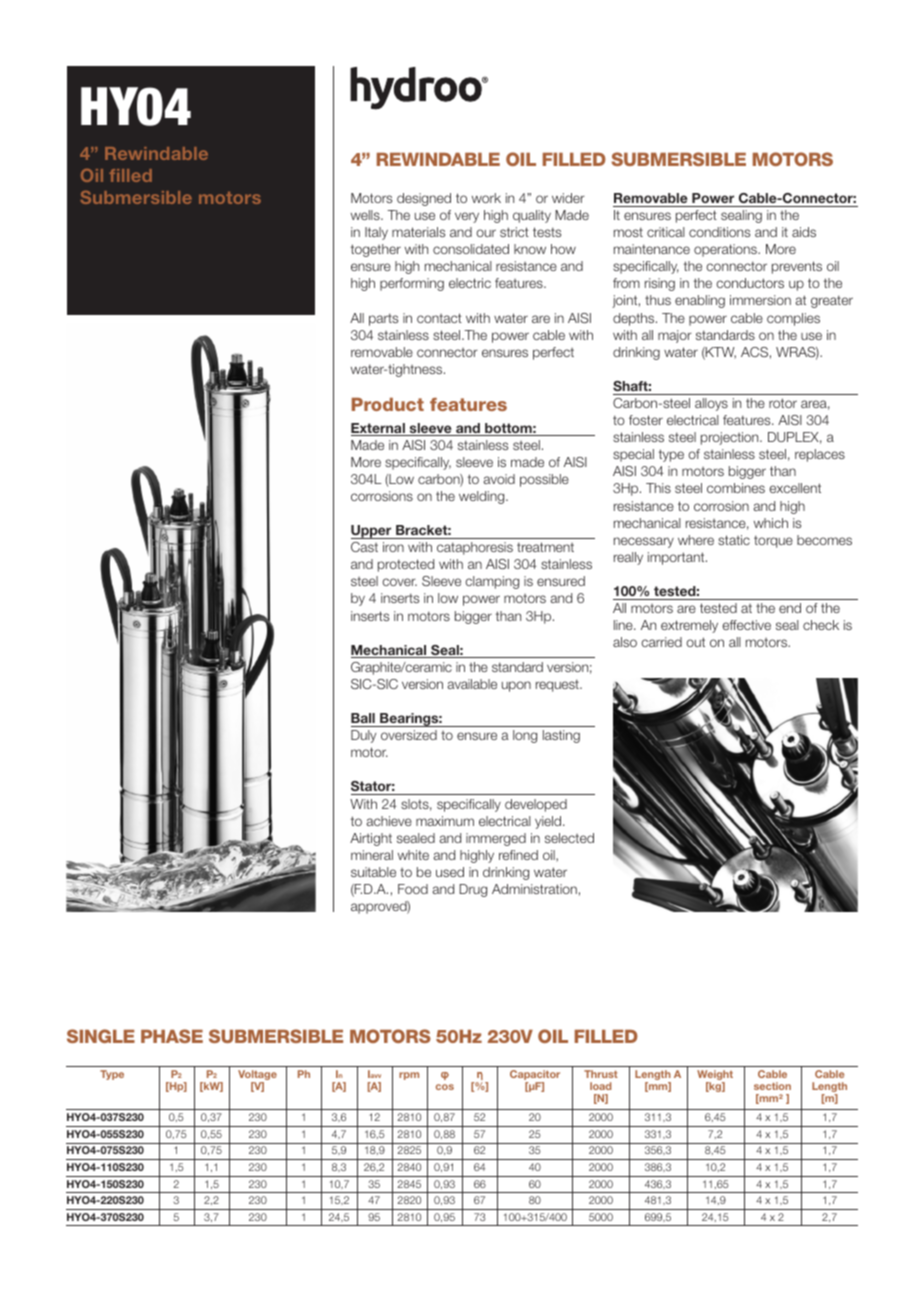  Describe the element at coordinates (172, 1036) in the document. I see `PHASE` at that location.
